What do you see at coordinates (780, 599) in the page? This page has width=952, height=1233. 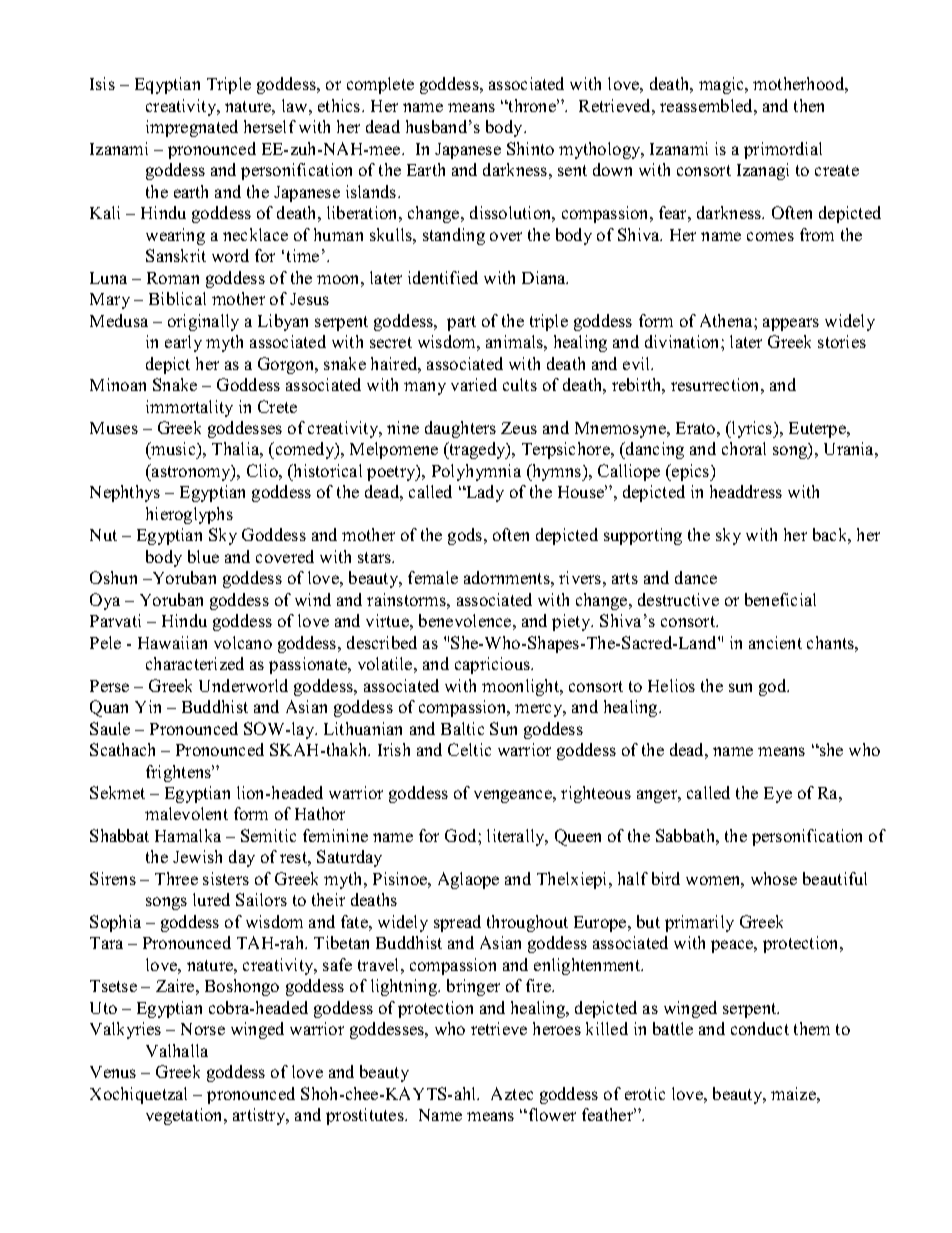 I see `beneficial` at bounding box center [780, 599].
